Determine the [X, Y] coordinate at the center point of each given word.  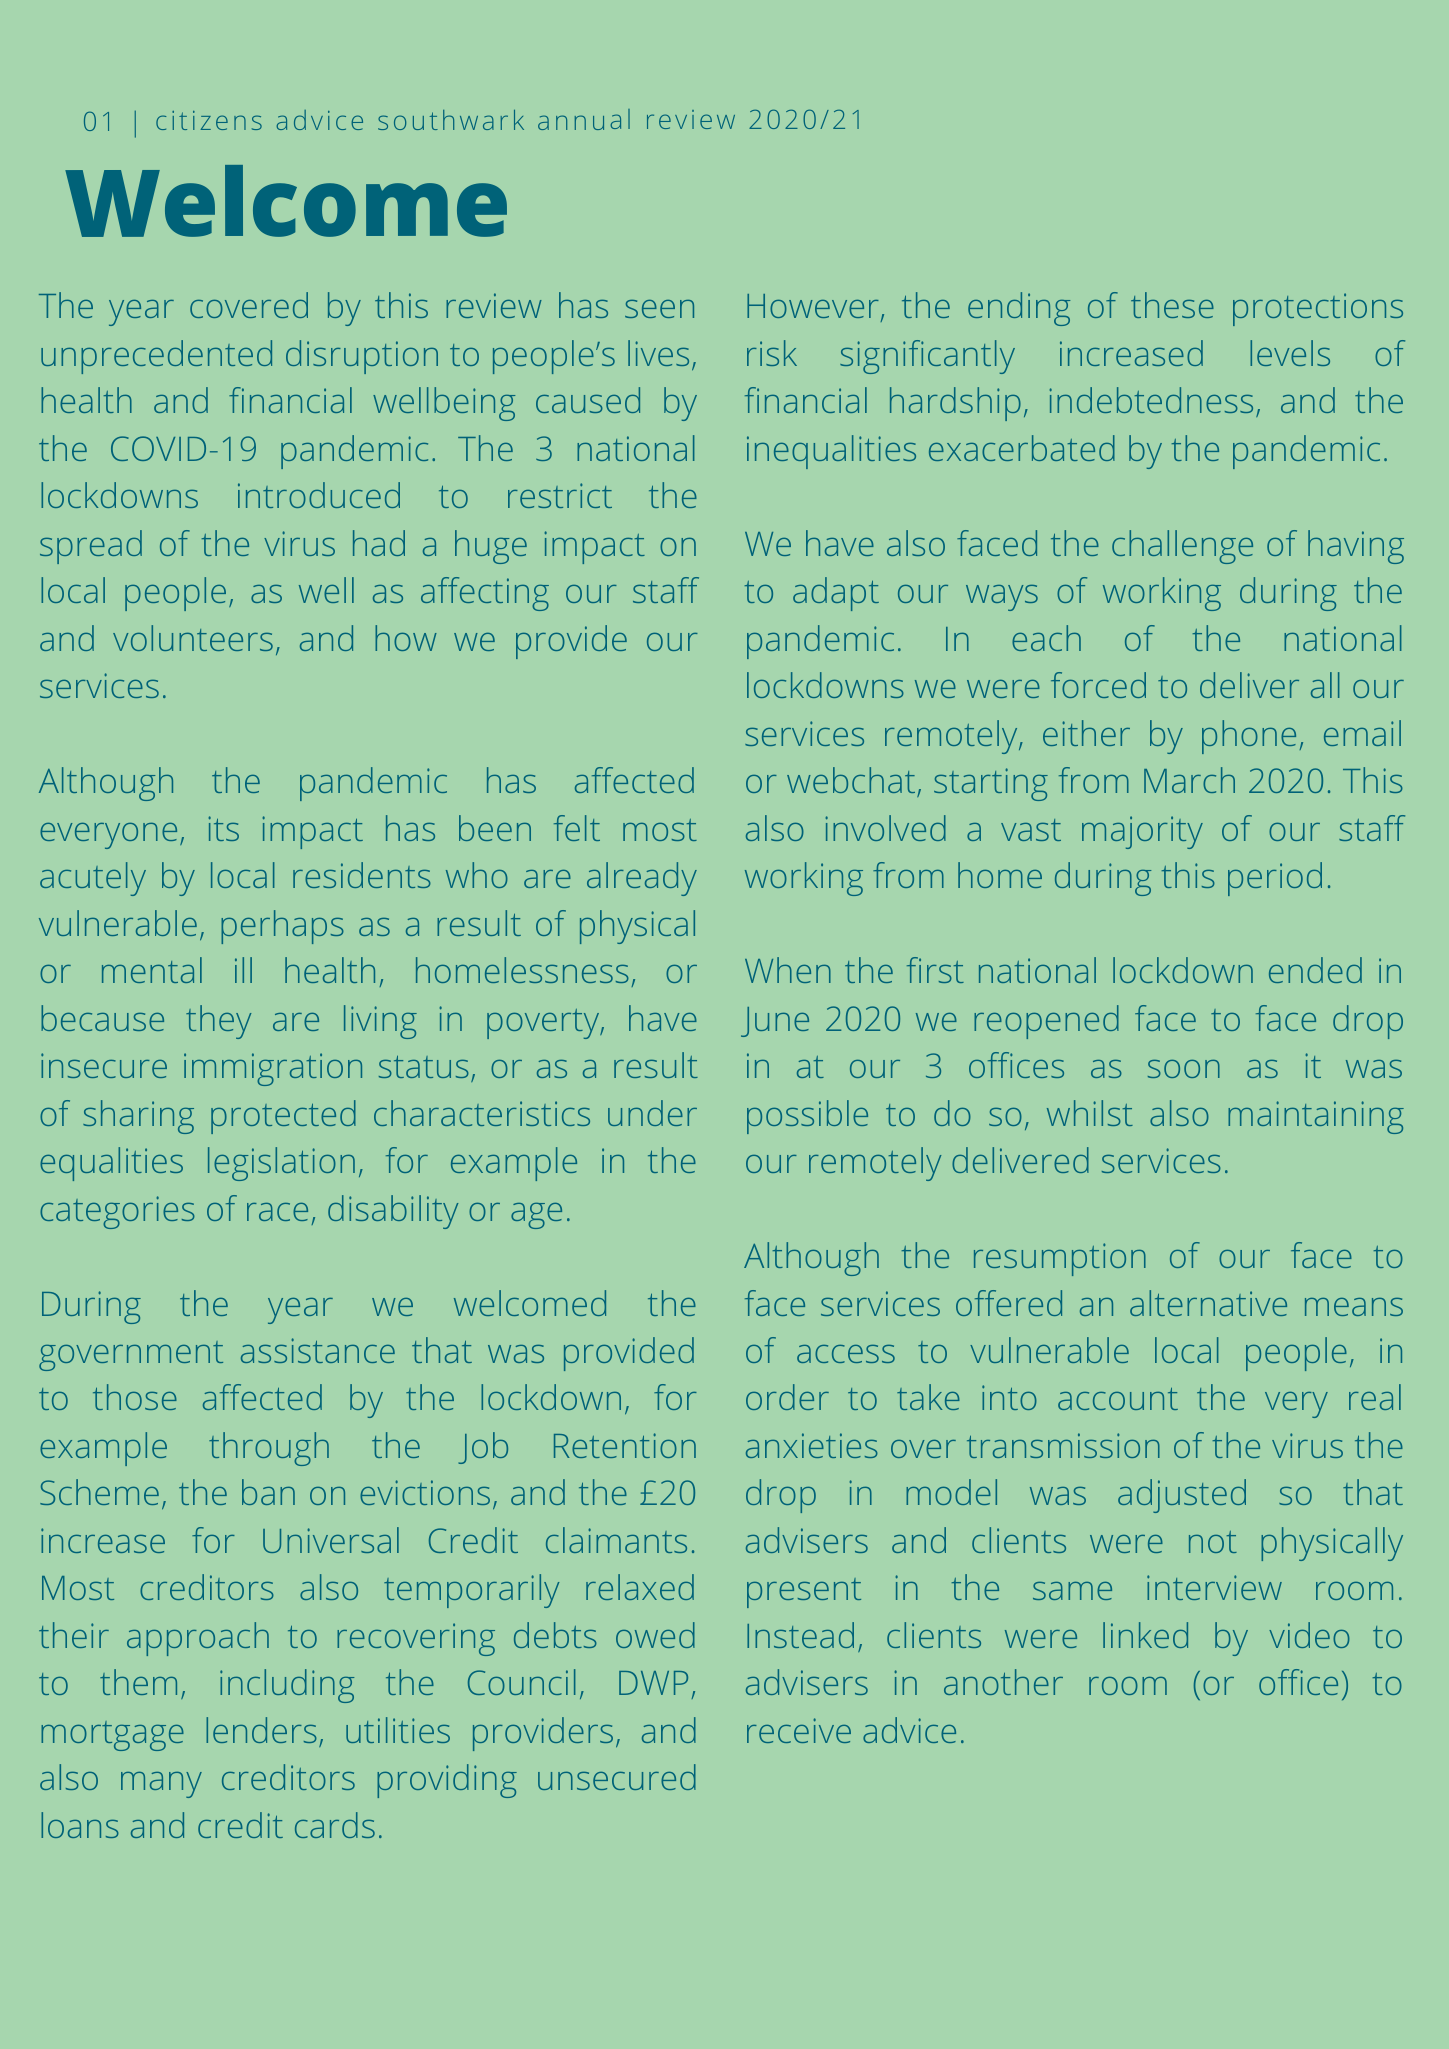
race [277, 1212]
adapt [836, 594]
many [161, 1785]
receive [799, 1730]
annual [584, 119]
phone [1249, 737]
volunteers [193, 638]
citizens [209, 120]
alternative [1208, 1303]
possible [807, 1117]
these [1172, 305]
